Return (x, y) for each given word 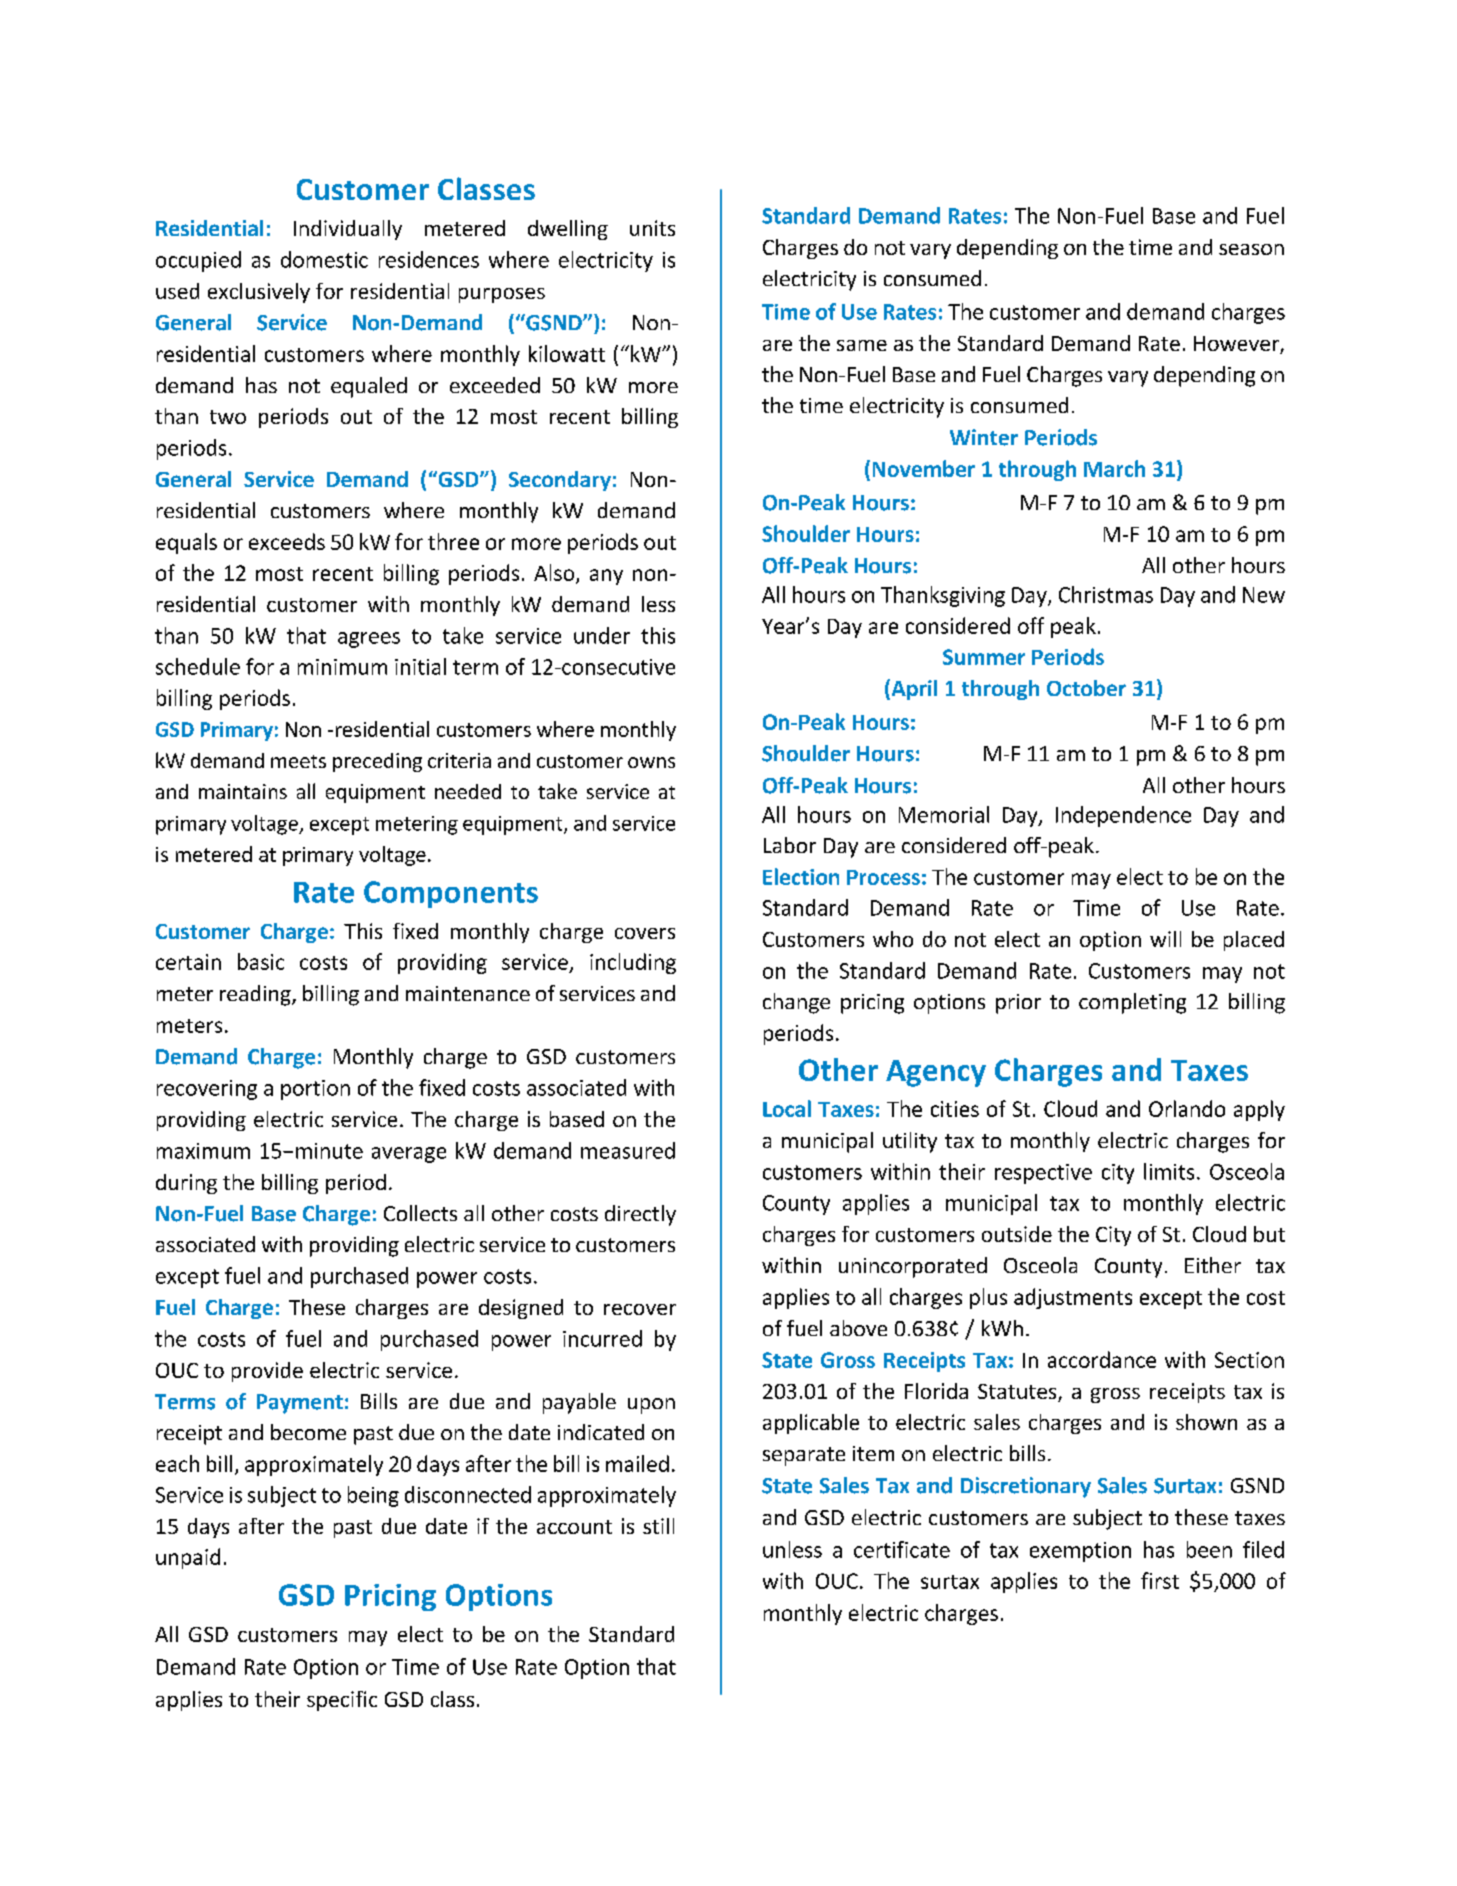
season (1251, 249)
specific (342, 1701)
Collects (420, 1213)
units (652, 228)
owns (651, 762)
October (1086, 688)
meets (298, 761)
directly (640, 1215)
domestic (324, 259)
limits (1169, 1171)
